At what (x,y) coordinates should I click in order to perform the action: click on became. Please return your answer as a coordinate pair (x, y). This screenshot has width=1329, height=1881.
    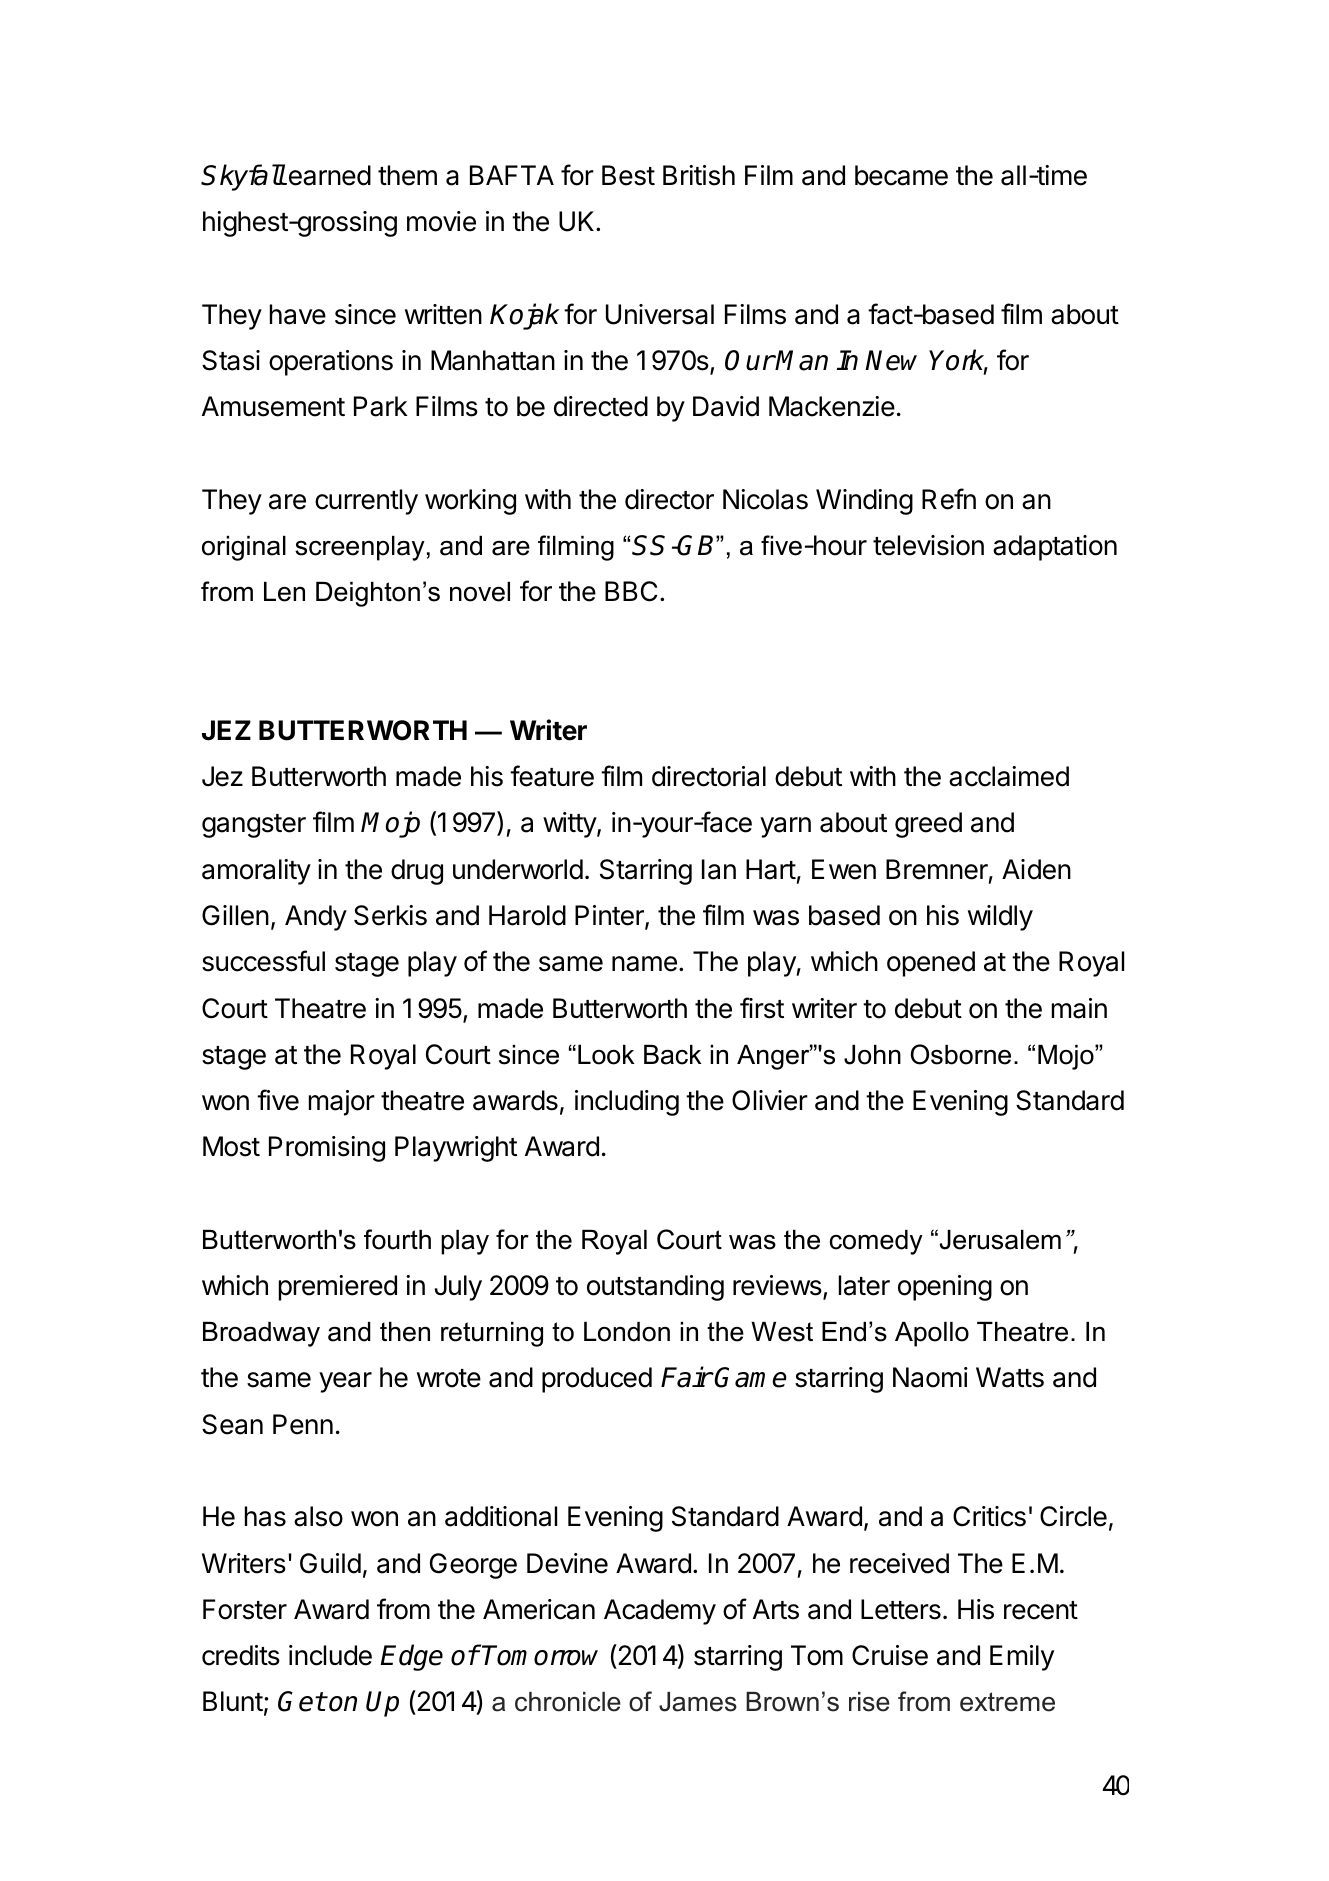
    Looking at the image, I should click on (901, 175).
